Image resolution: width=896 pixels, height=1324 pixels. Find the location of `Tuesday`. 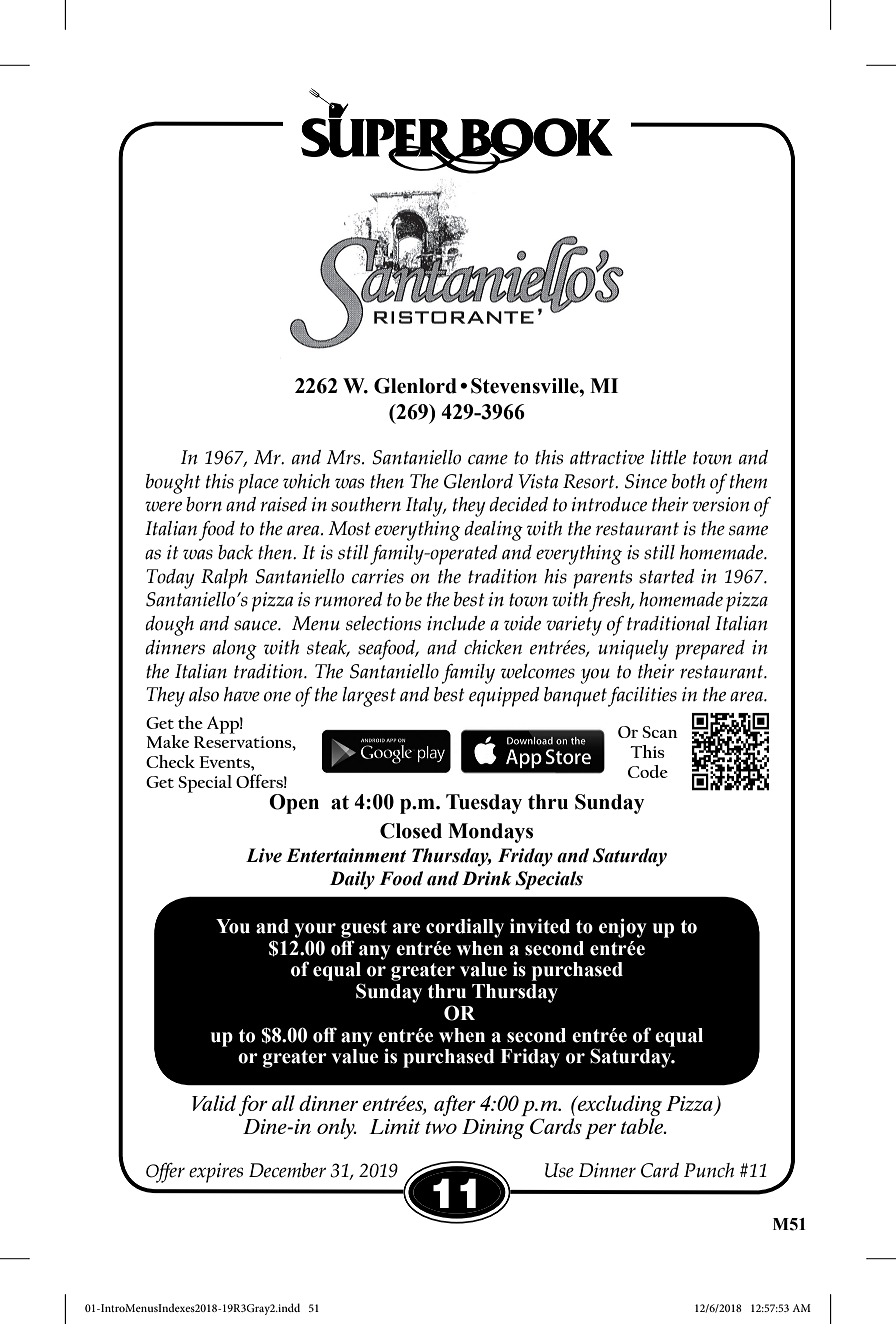

Tuesday is located at coordinates (484, 804).
